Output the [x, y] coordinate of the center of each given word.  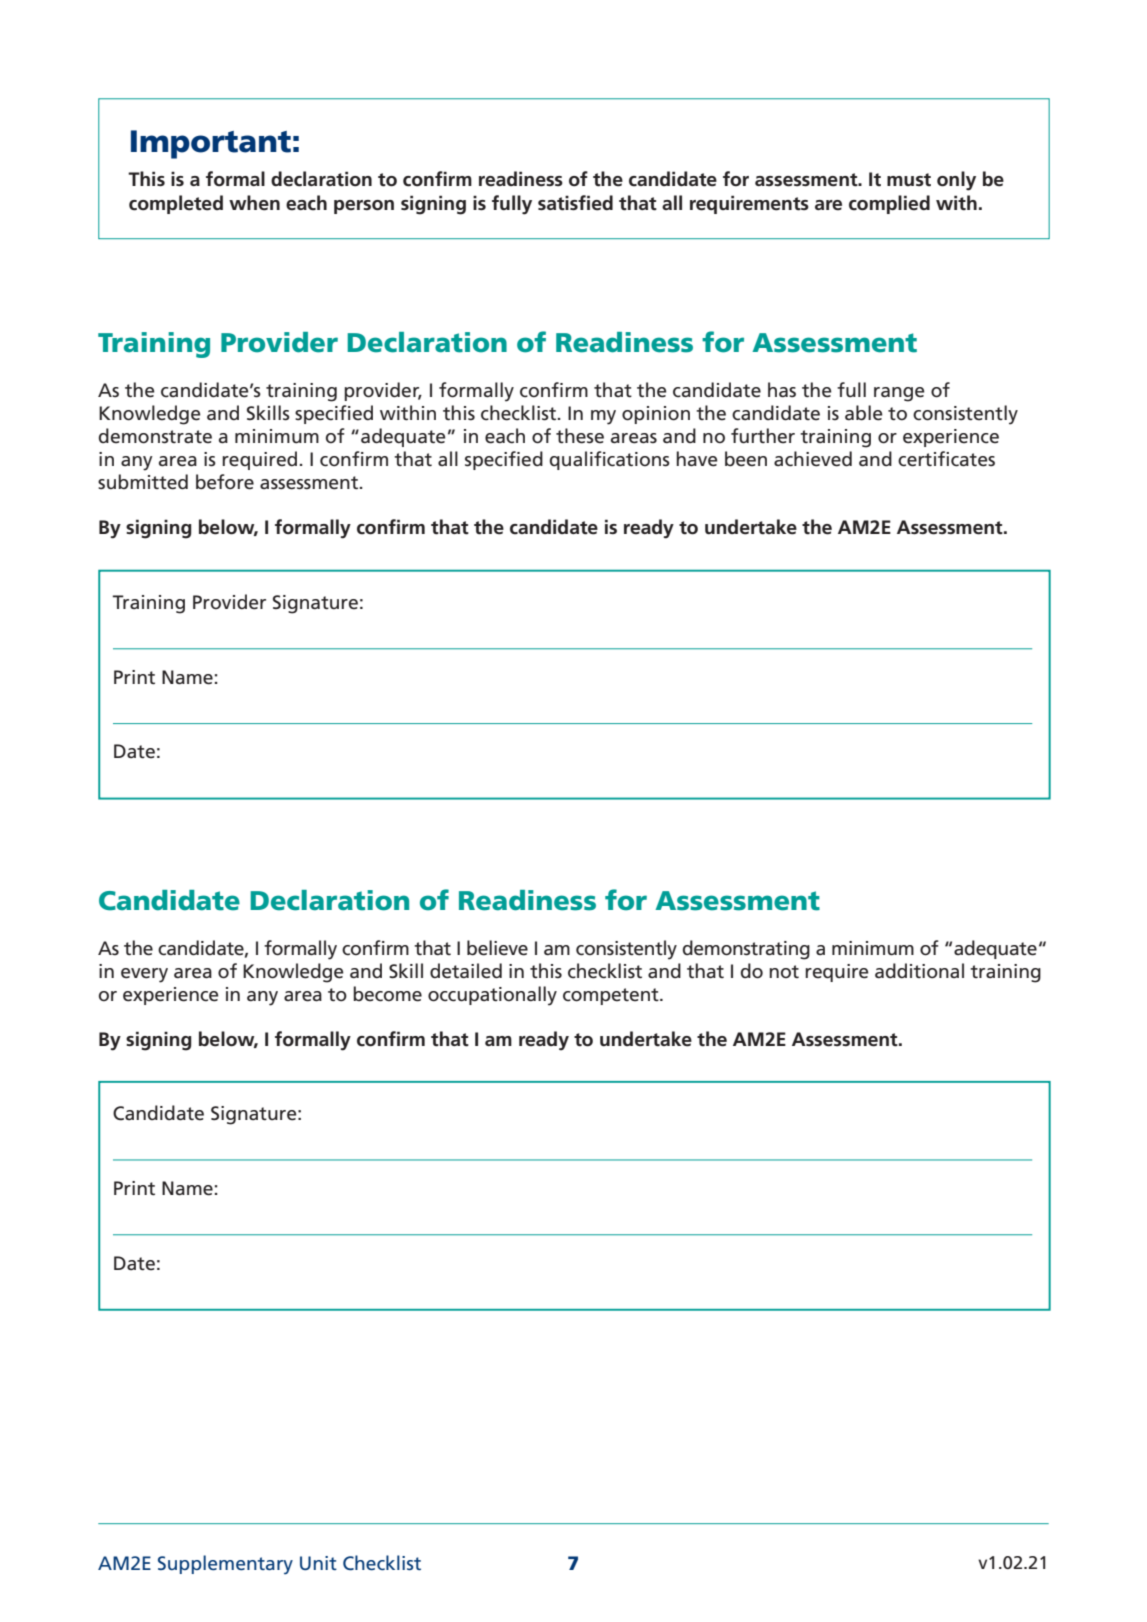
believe [497, 948]
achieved [813, 459]
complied [889, 204]
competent [612, 996]
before [225, 482]
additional [919, 971]
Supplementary [225, 1565]
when [254, 203]
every [144, 975]
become [387, 994]
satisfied [575, 203]
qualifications [610, 460]
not [784, 972]
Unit [318, 1563]
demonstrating [746, 950]
